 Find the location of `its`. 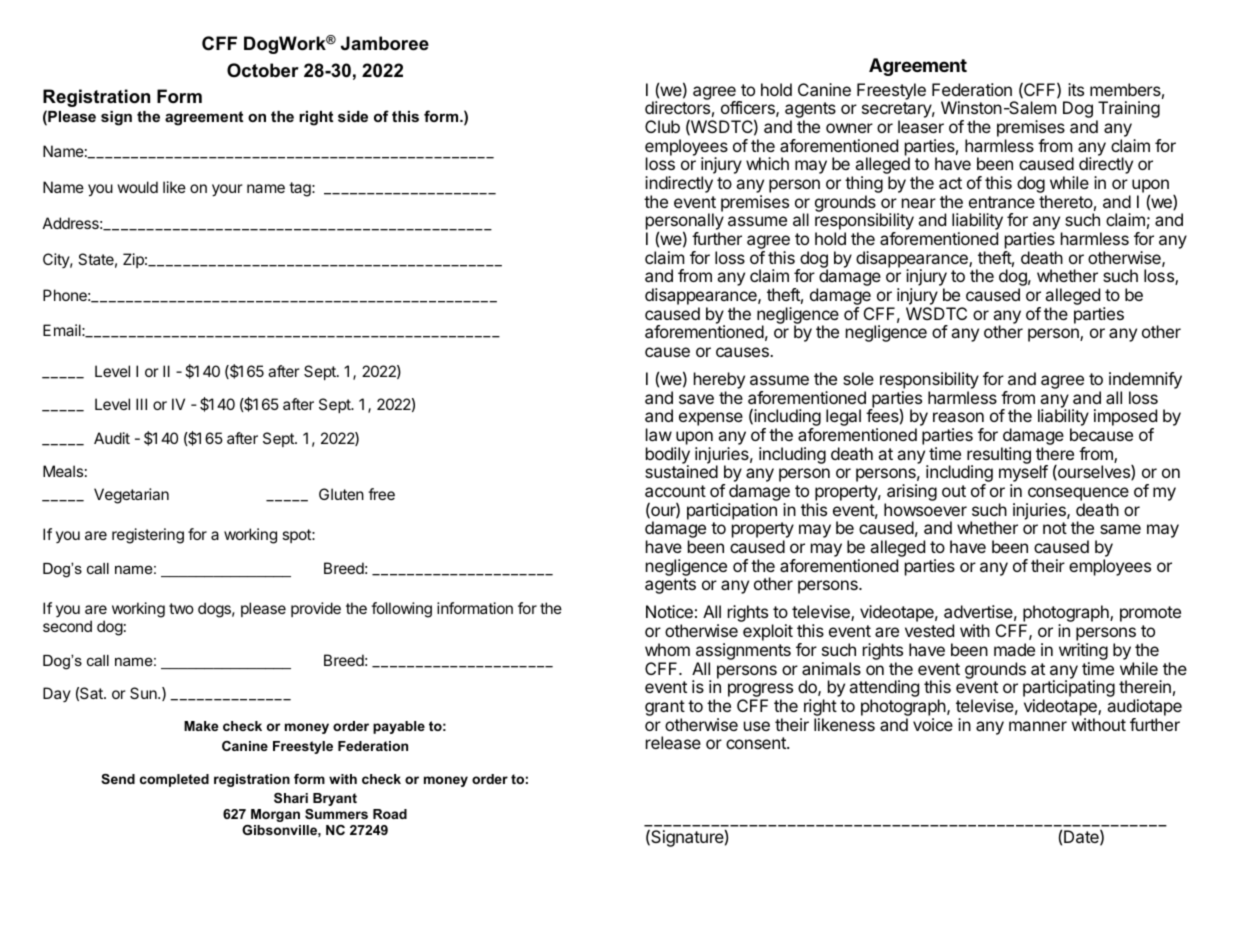

its is located at coordinates (1076, 89).
